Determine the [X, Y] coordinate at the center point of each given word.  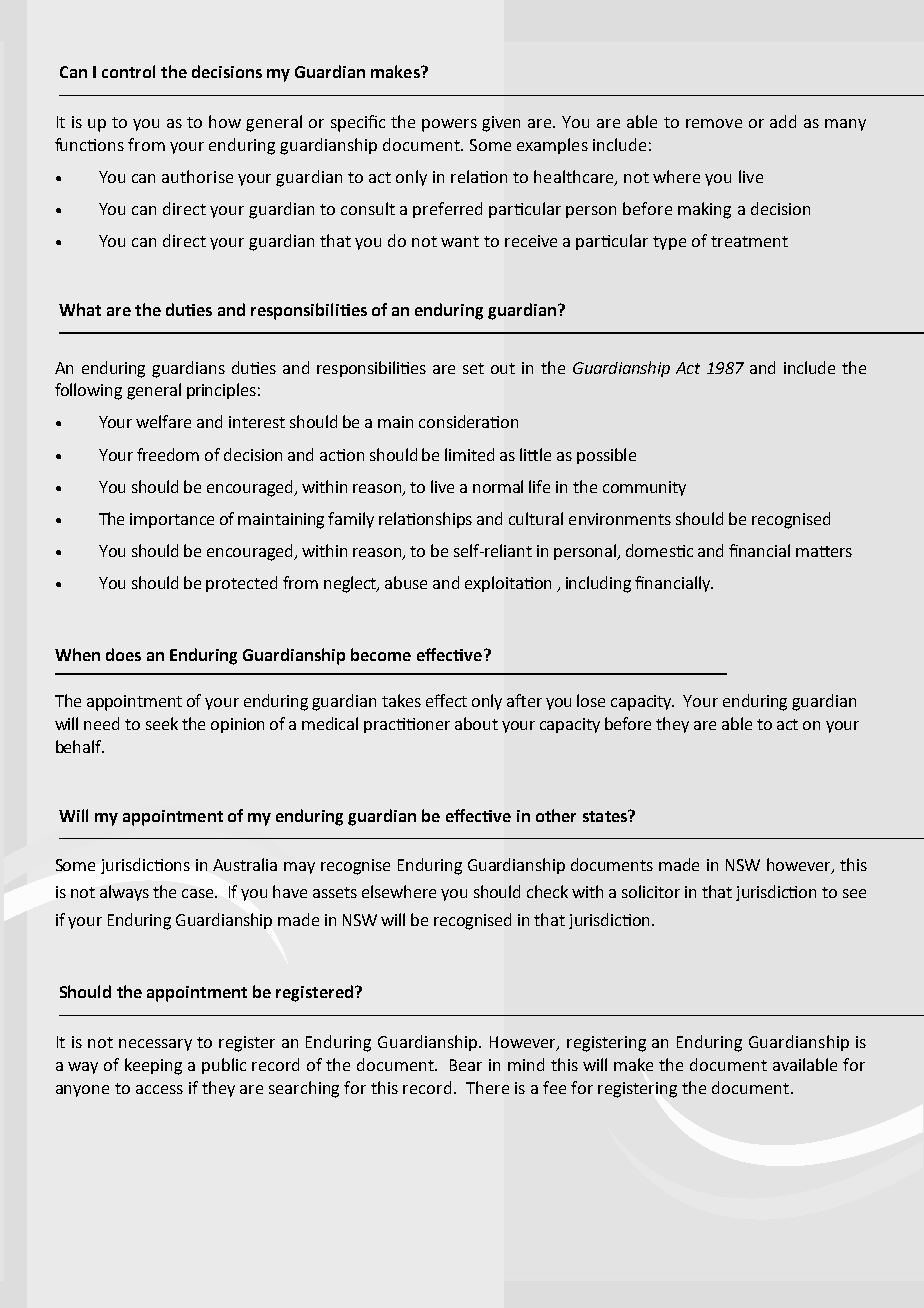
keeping [153, 1066]
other [556, 815]
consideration [468, 421]
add [783, 121]
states [606, 816]
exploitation [508, 584]
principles [221, 391]
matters [824, 551]
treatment [749, 241]
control [128, 71]
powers [449, 125]
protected [241, 584]
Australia [245, 864]
